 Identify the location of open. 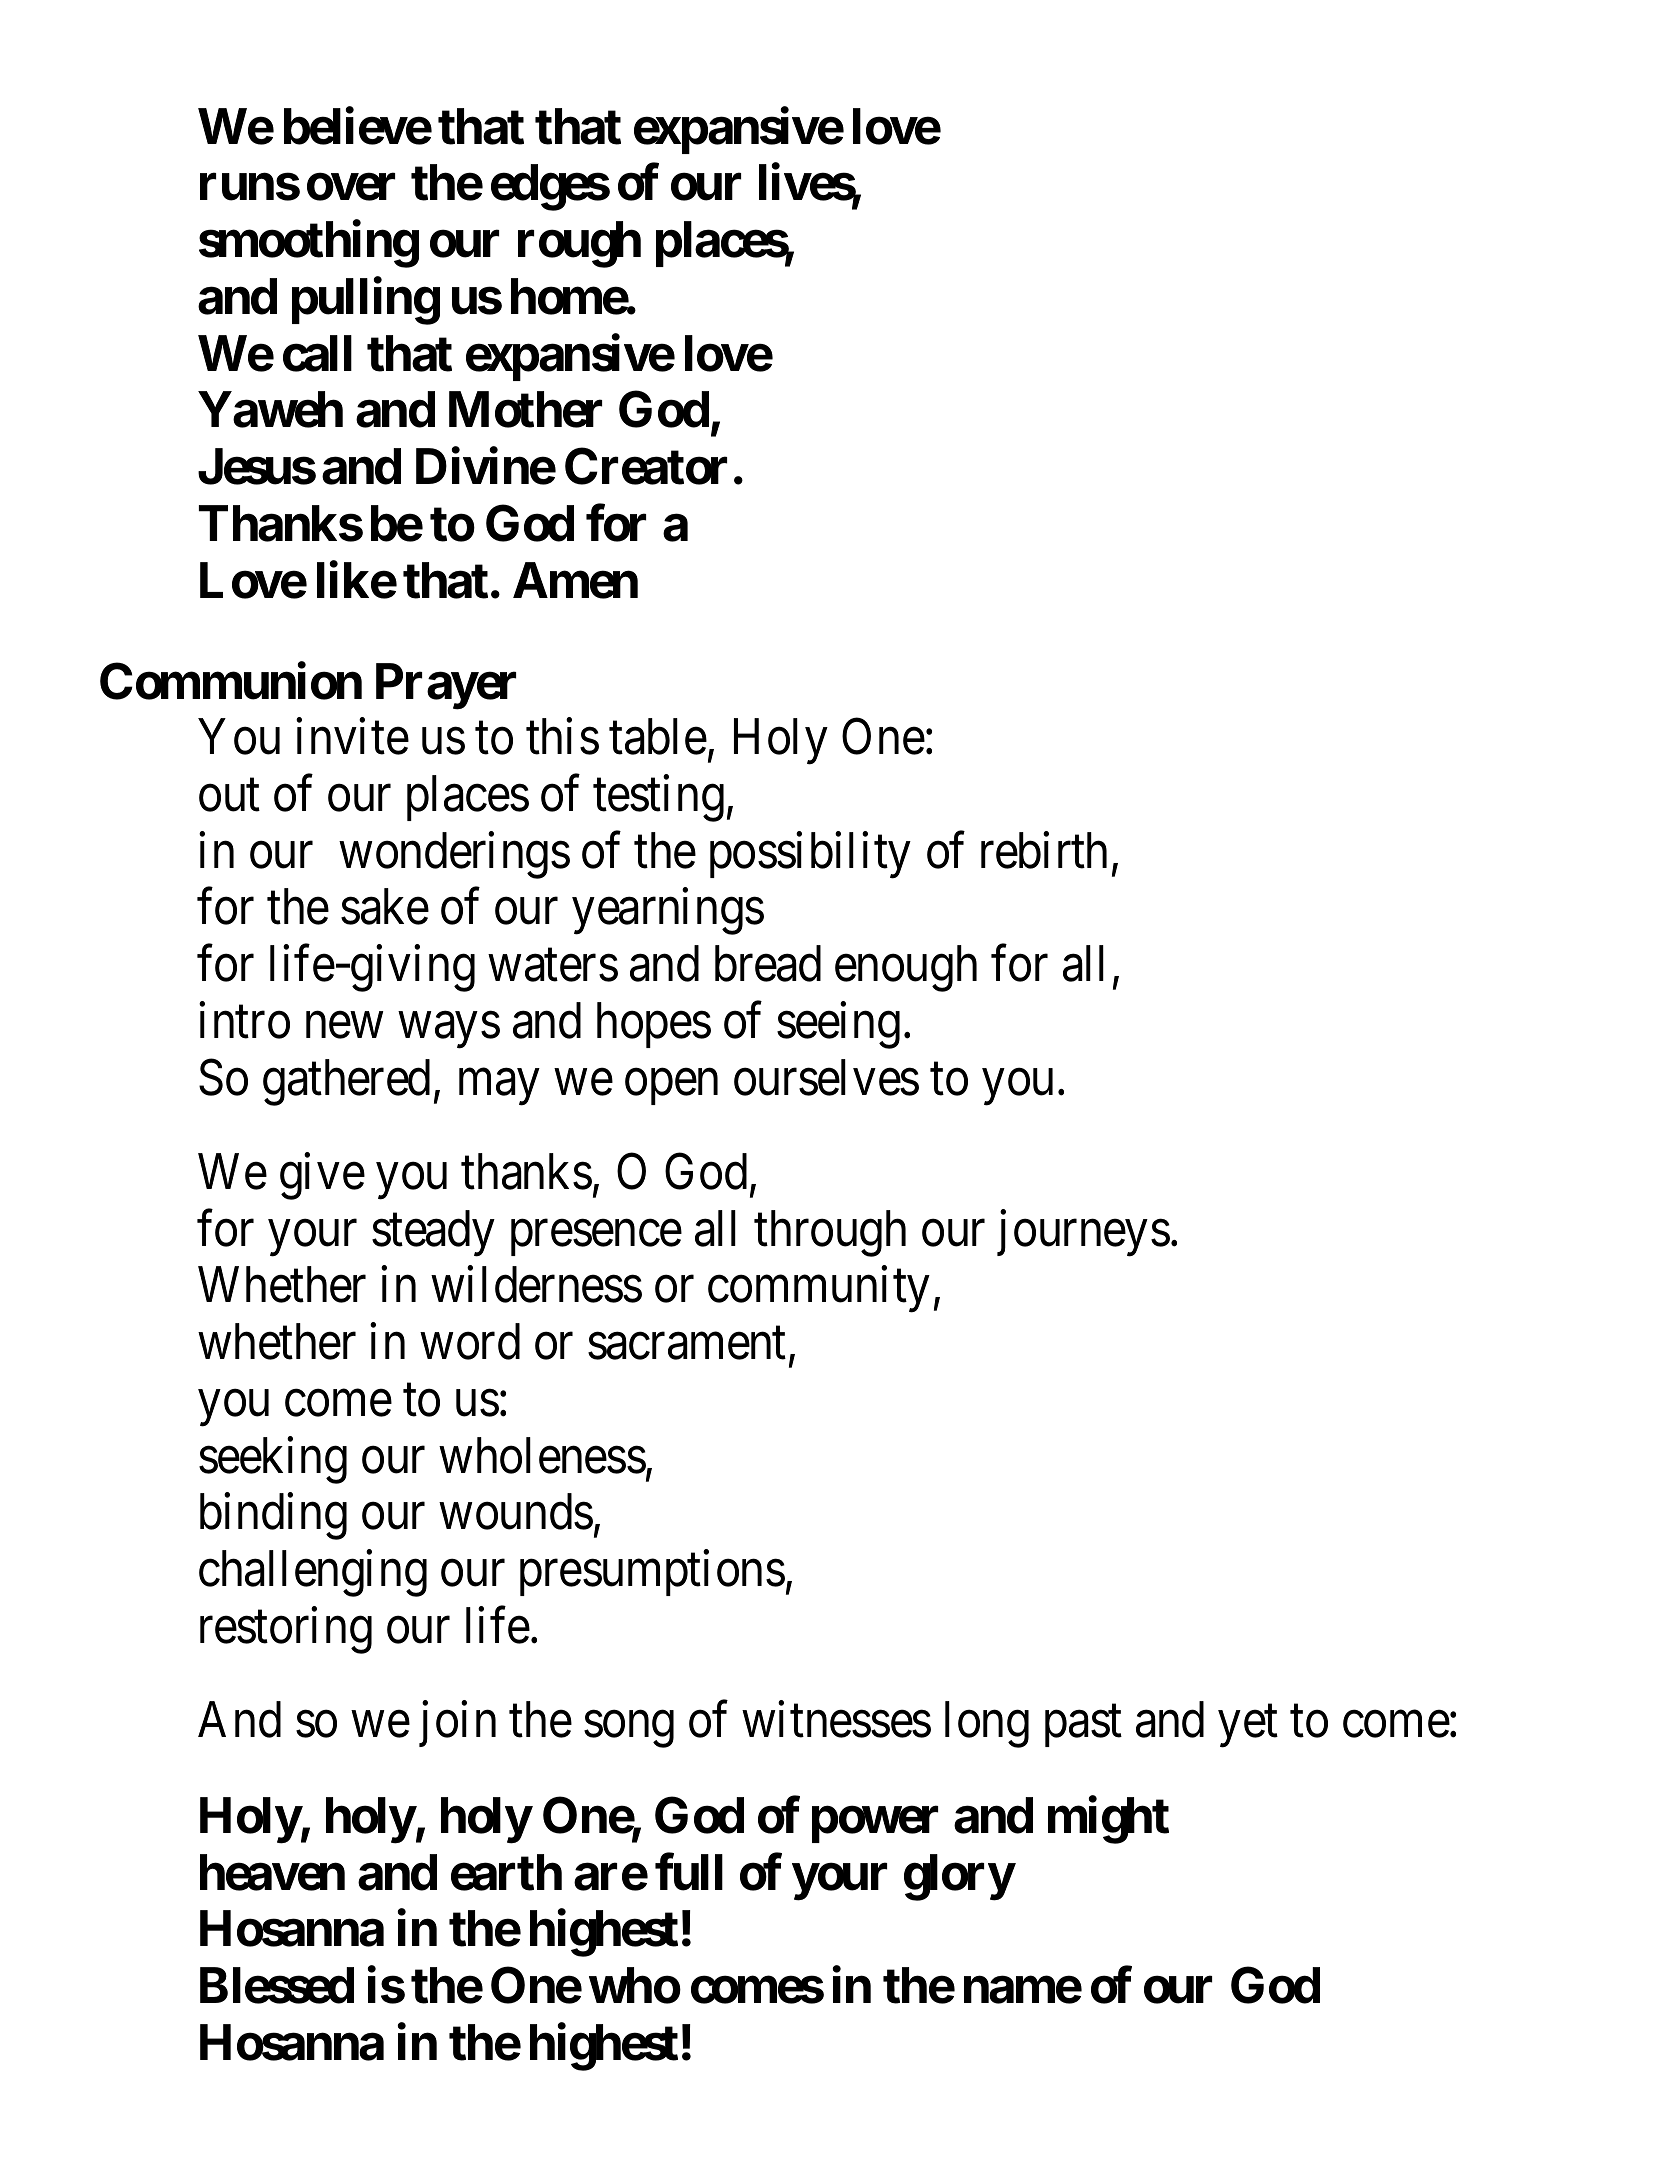
(671, 1087).
